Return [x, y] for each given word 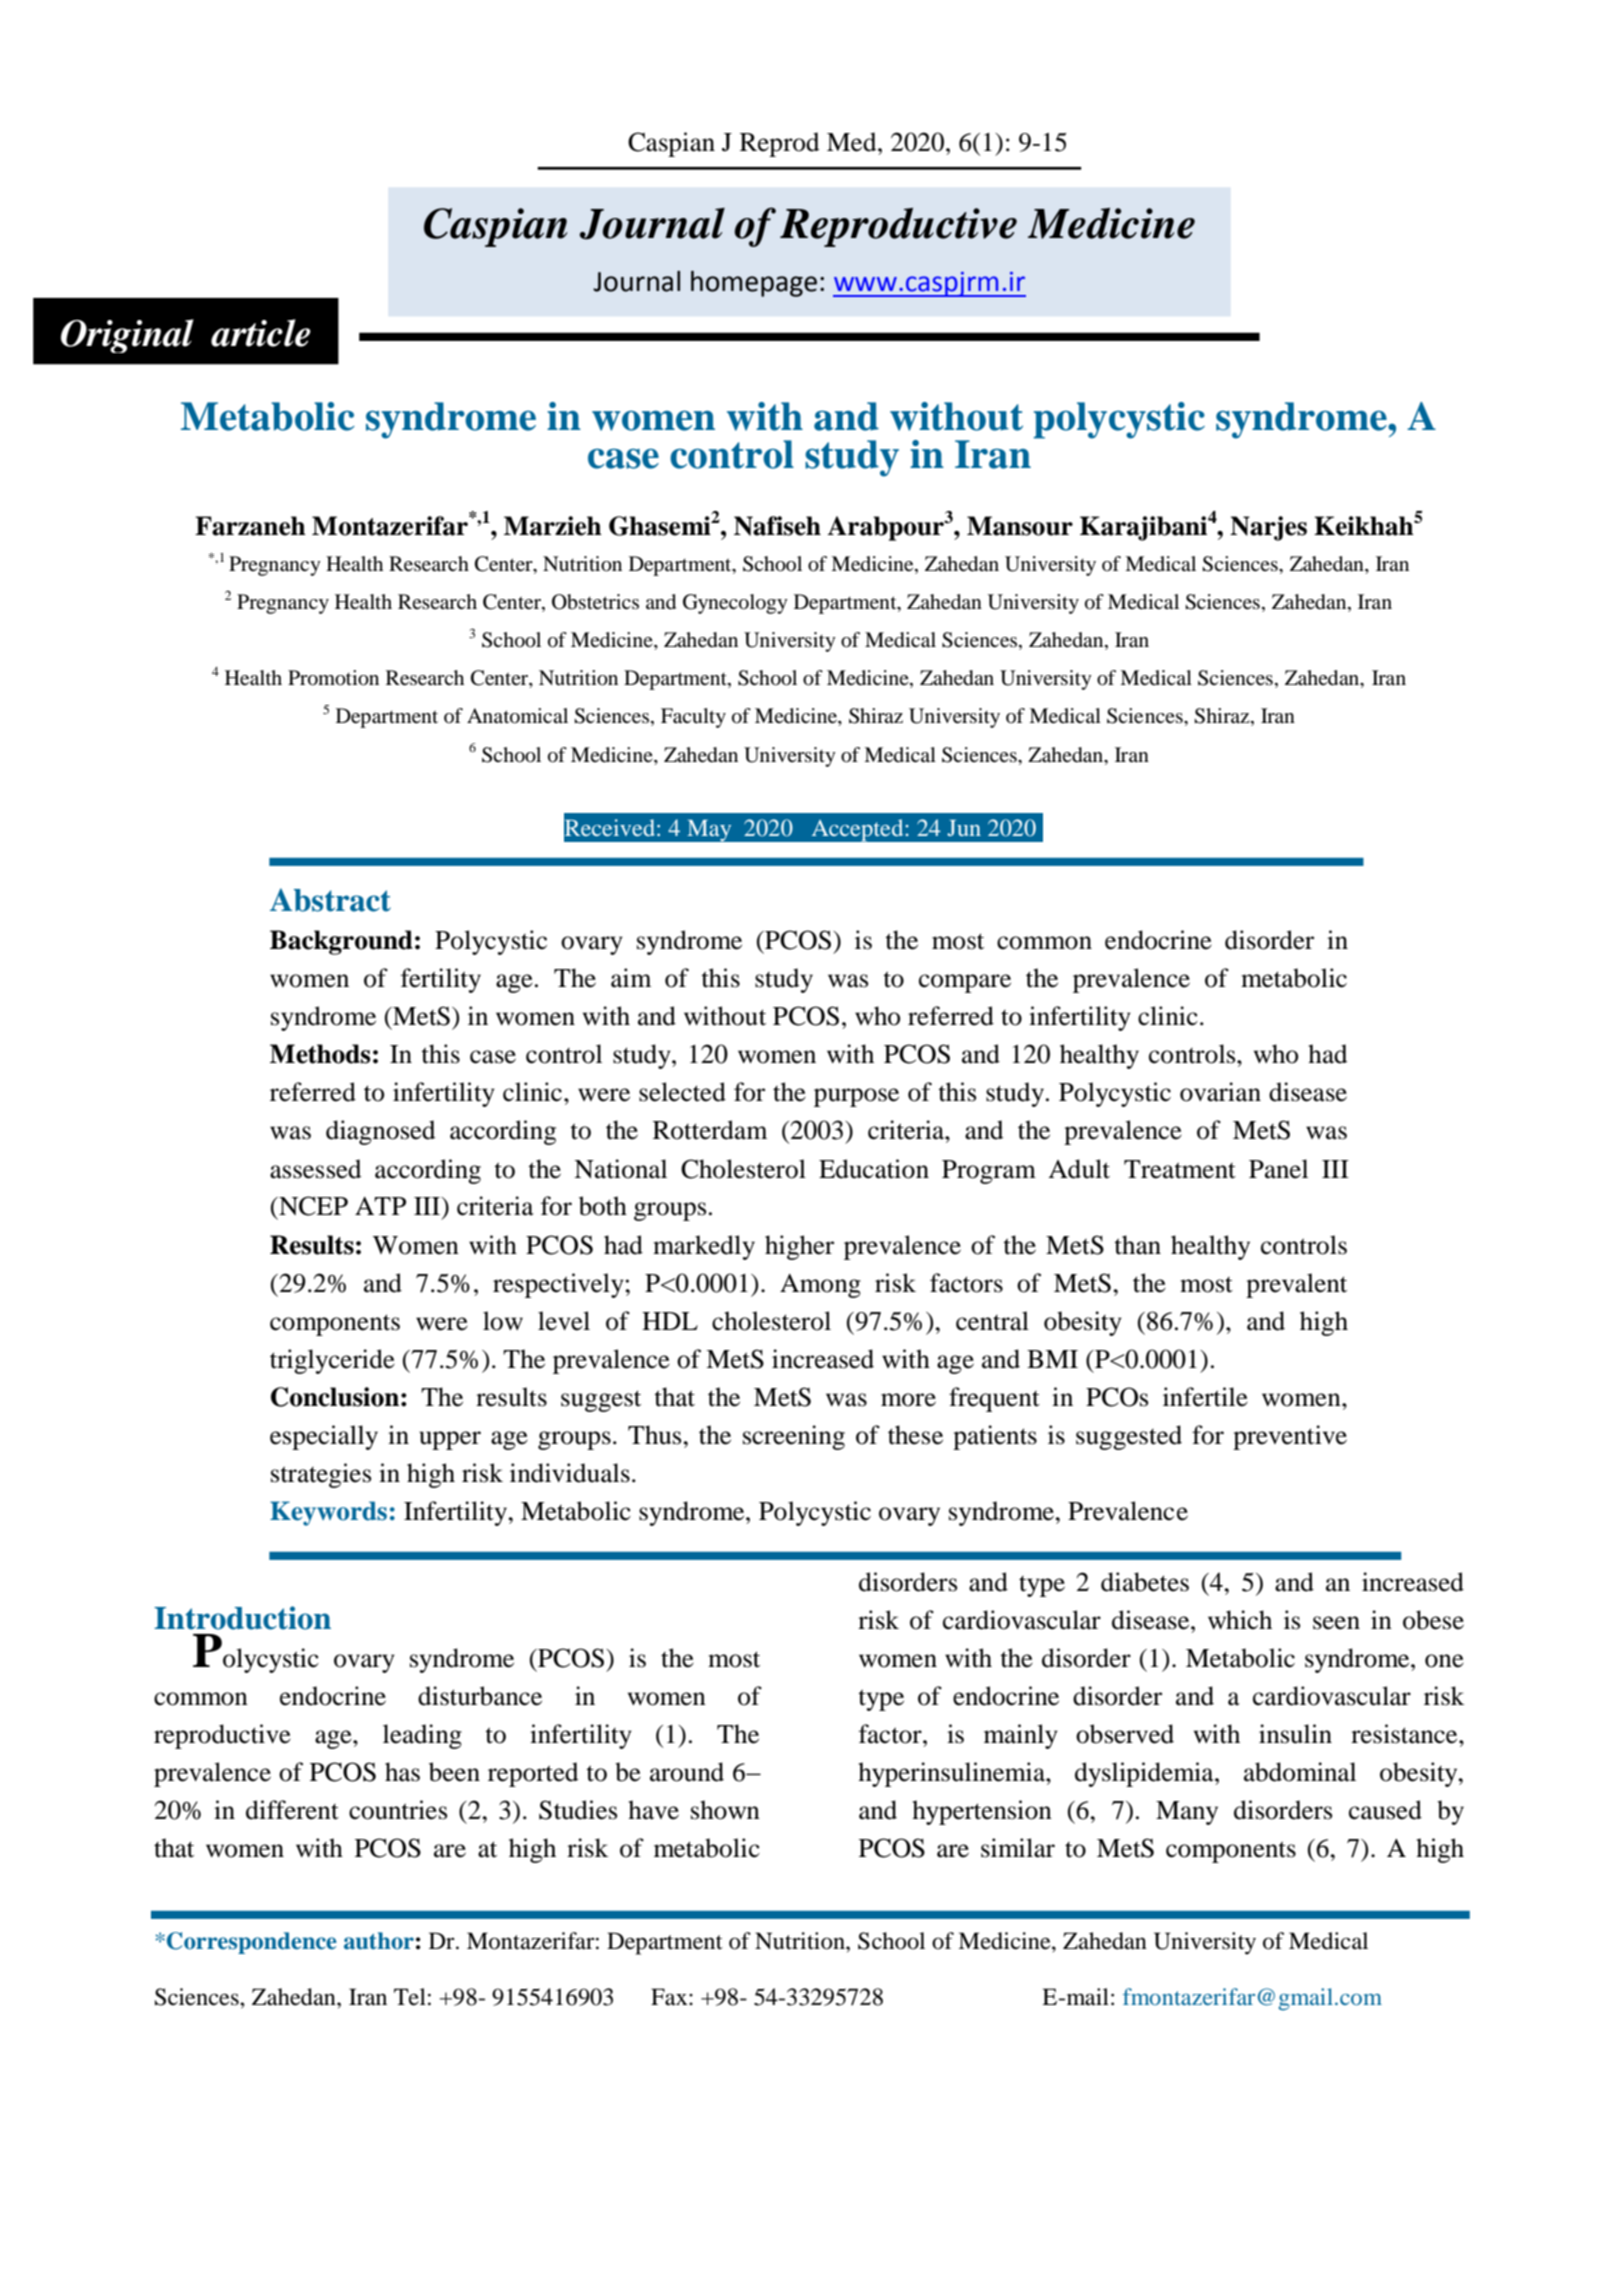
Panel [1278, 1169]
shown [725, 1810]
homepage [754, 284]
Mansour [1020, 526]
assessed [315, 1169]
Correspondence [252, 1943]
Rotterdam [710, 1130]
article [261, 333]
